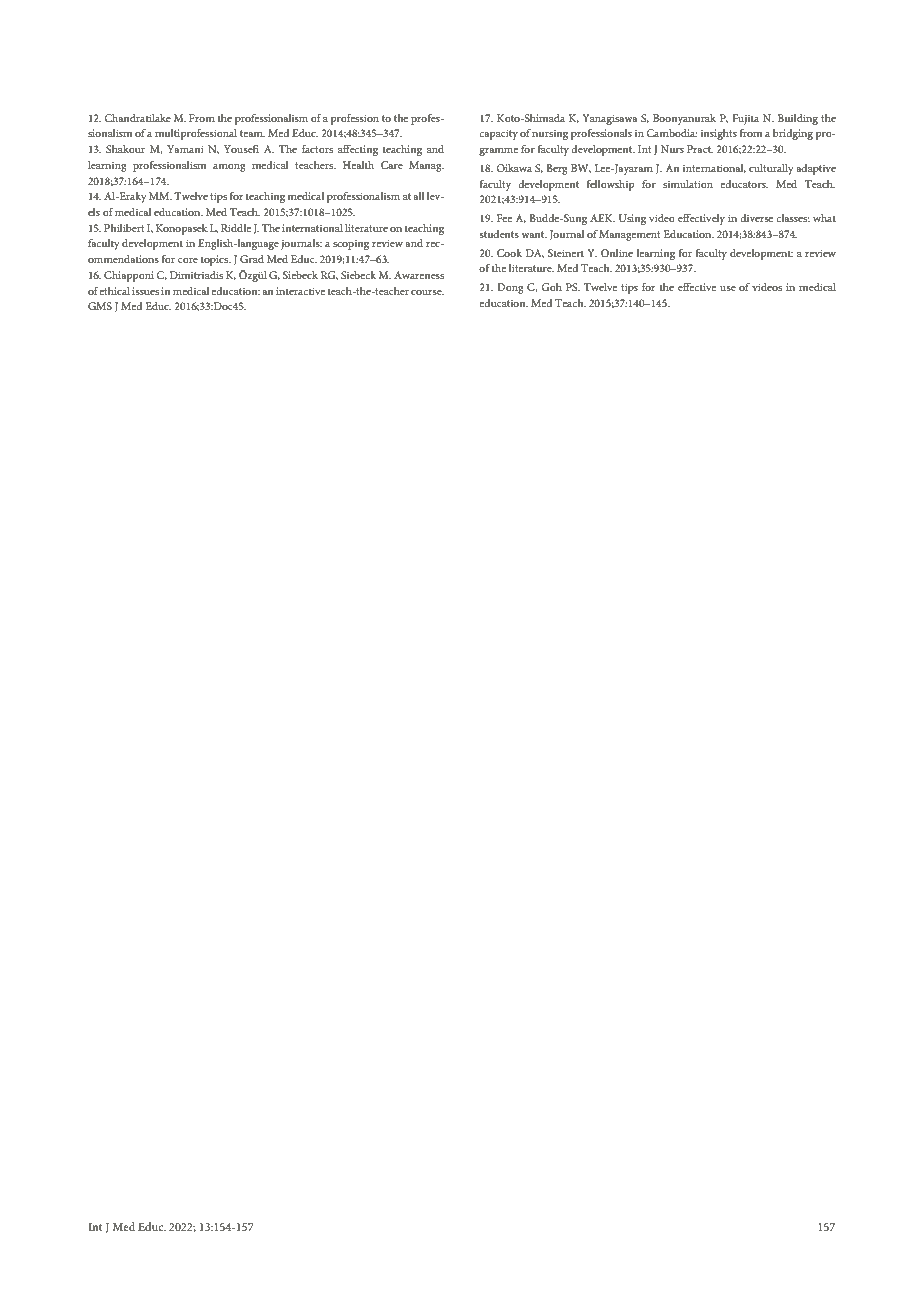 Image resolution: width=924 pixels, height=1308 pixels. Describe the element at coordinates (745, 119) in the screenshot. I see `Fujita` at that location.
